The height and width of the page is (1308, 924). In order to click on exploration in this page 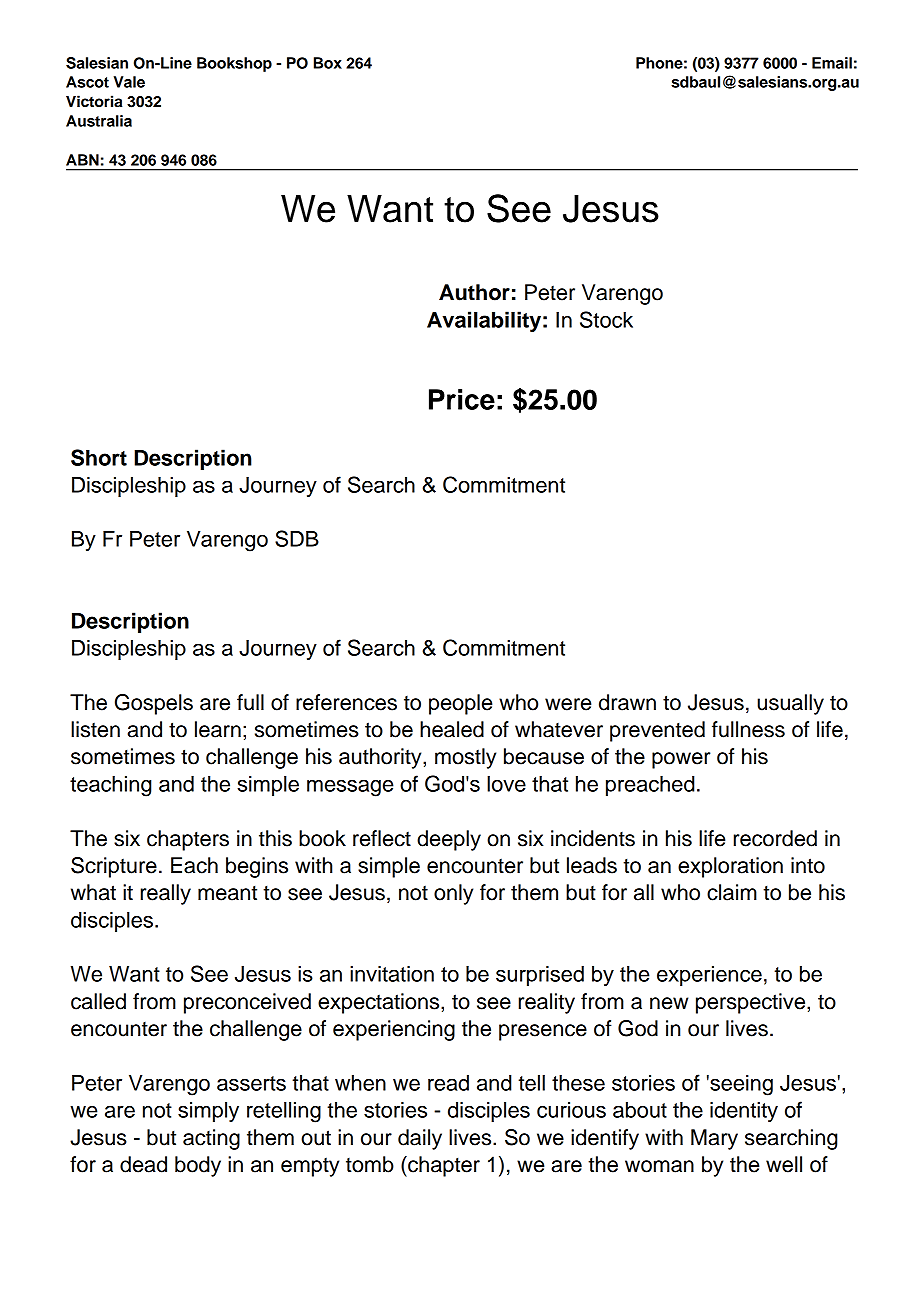, I will do `click(730, 867)`.
